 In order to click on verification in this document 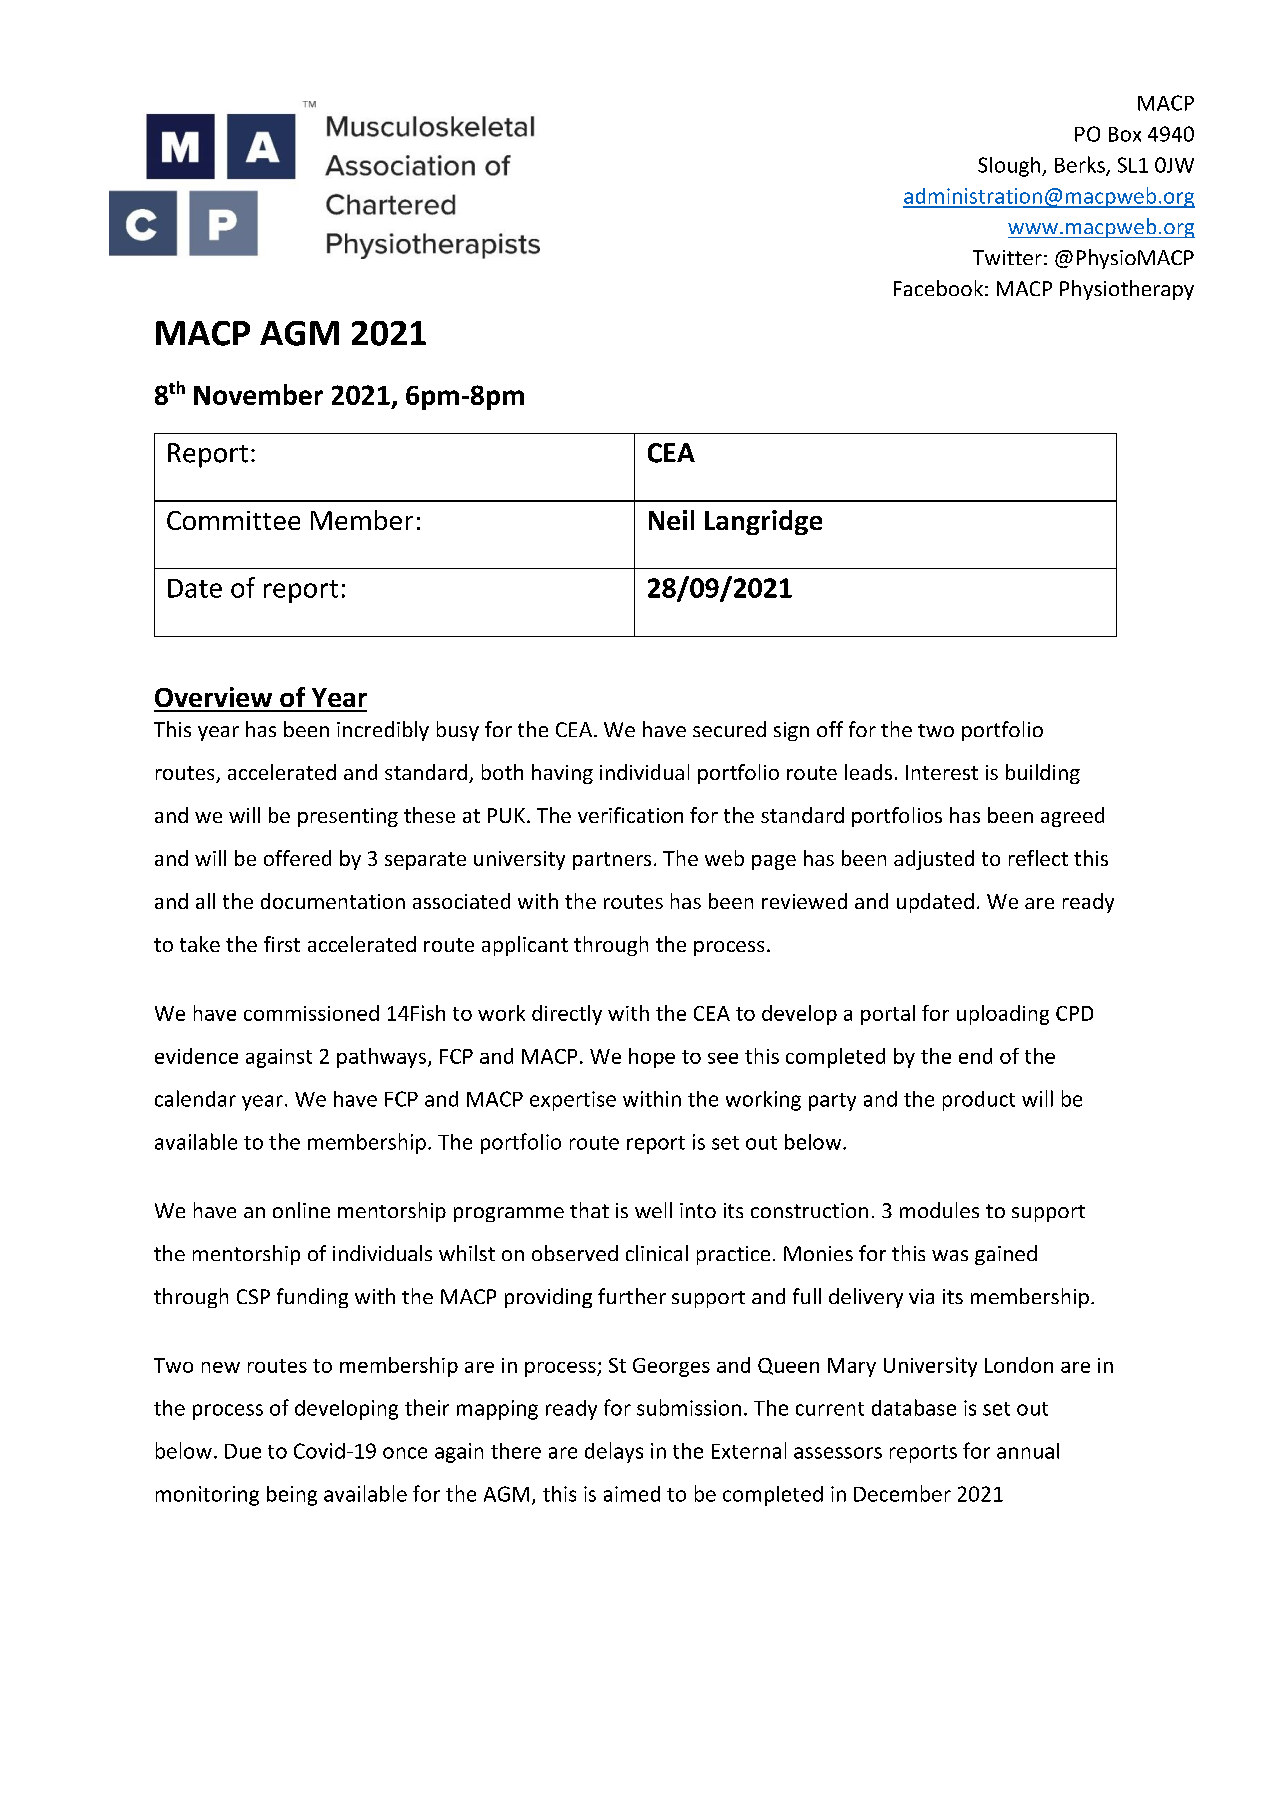, I will do `click(630, 815)`.
